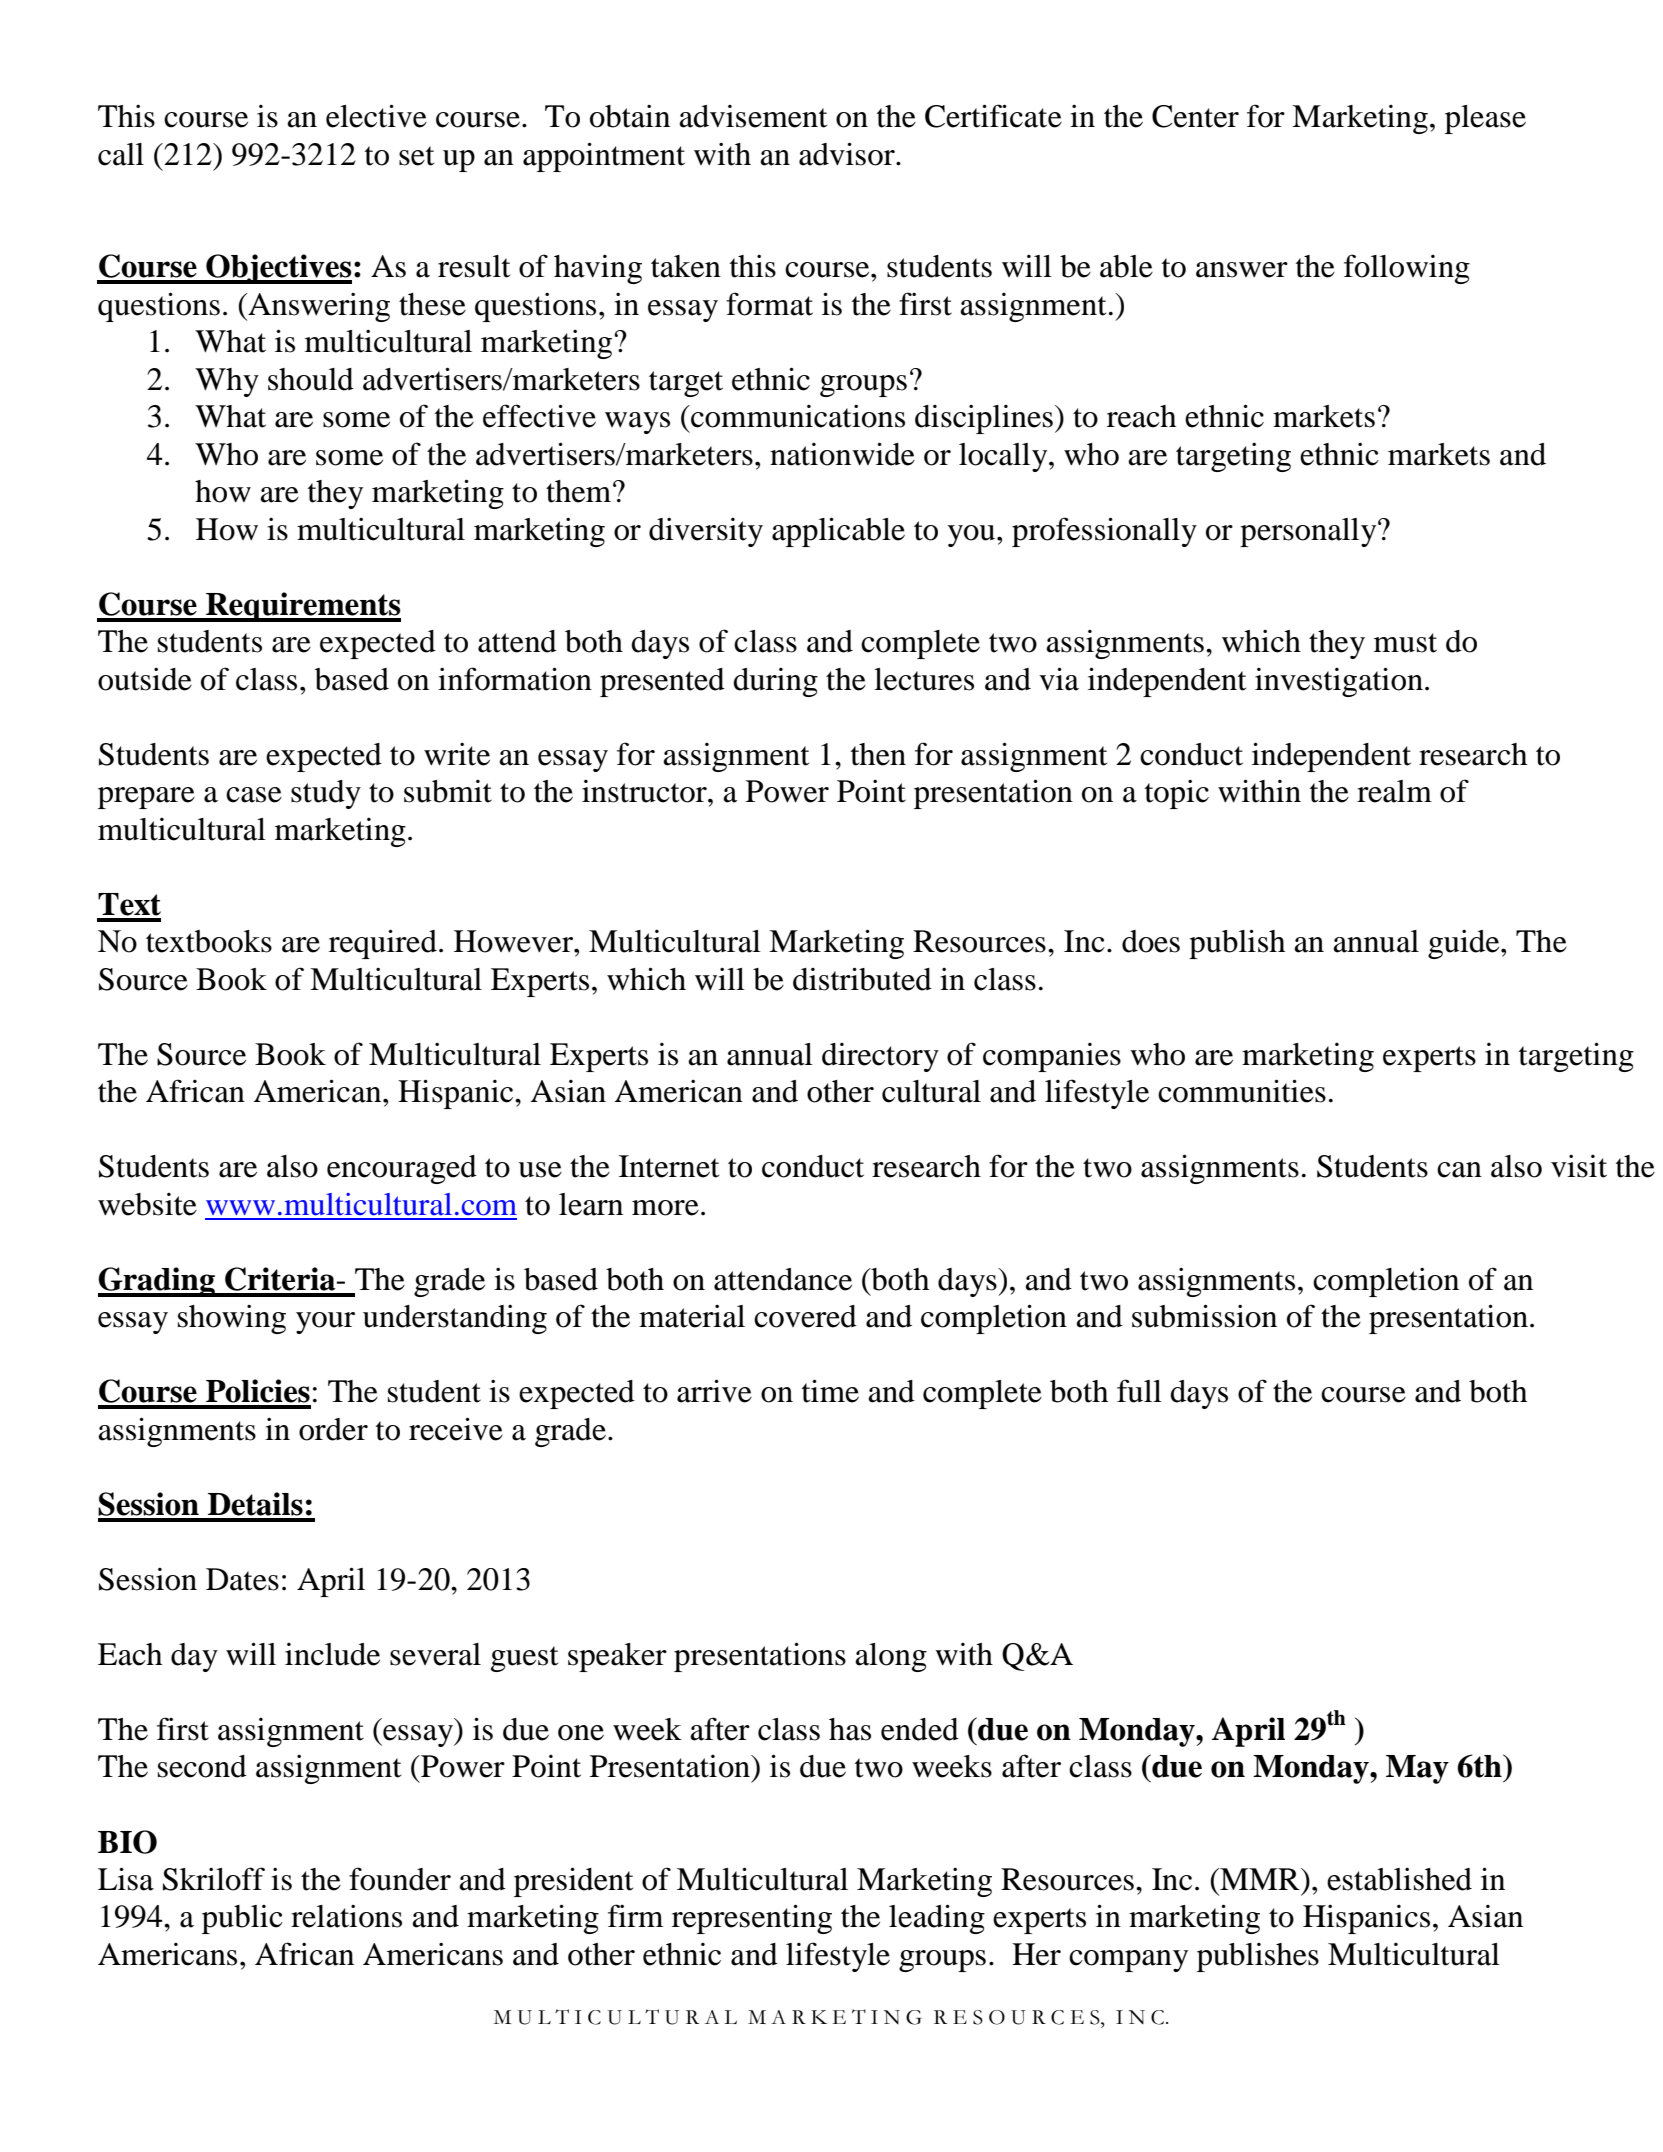  I want to click on required, so click(383, 944).
